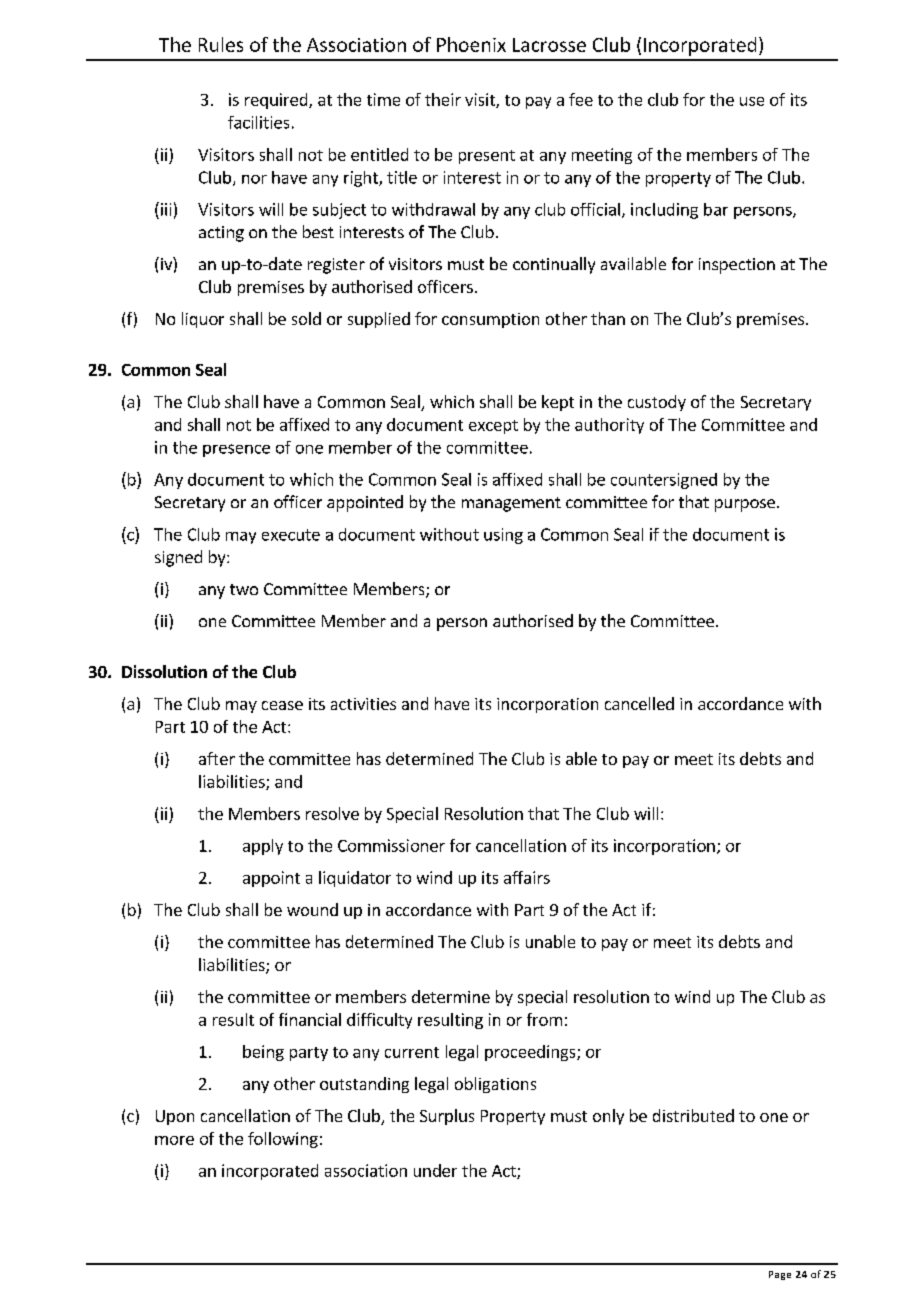  I want to click on Rules, so click(221, 44).
